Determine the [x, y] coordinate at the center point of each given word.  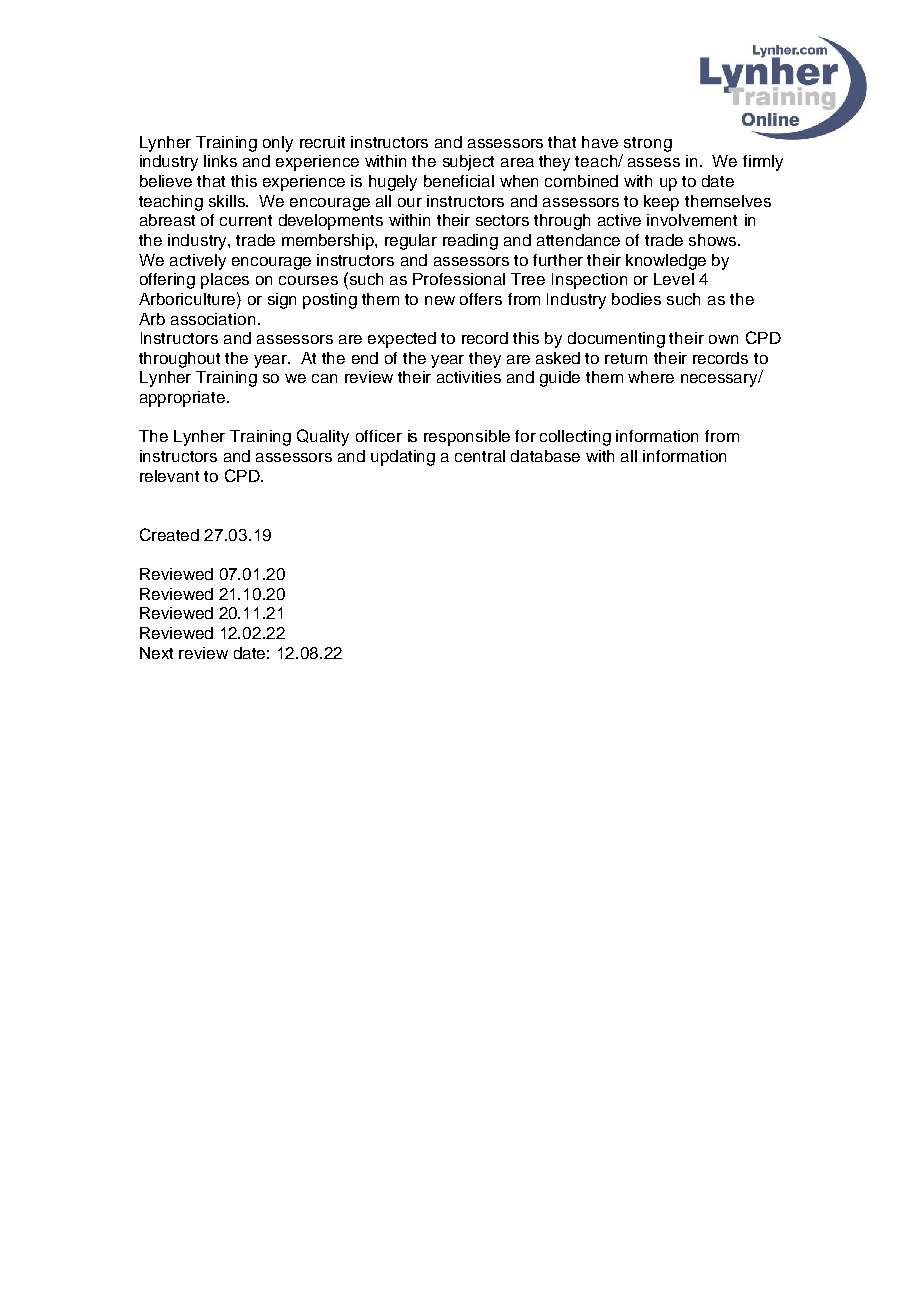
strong [648, 144]
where [651, 377]
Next [156, 653]
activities [469, 377]
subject [468, 163]
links [220, 161]
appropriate [184, 399]
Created [169, 534]
